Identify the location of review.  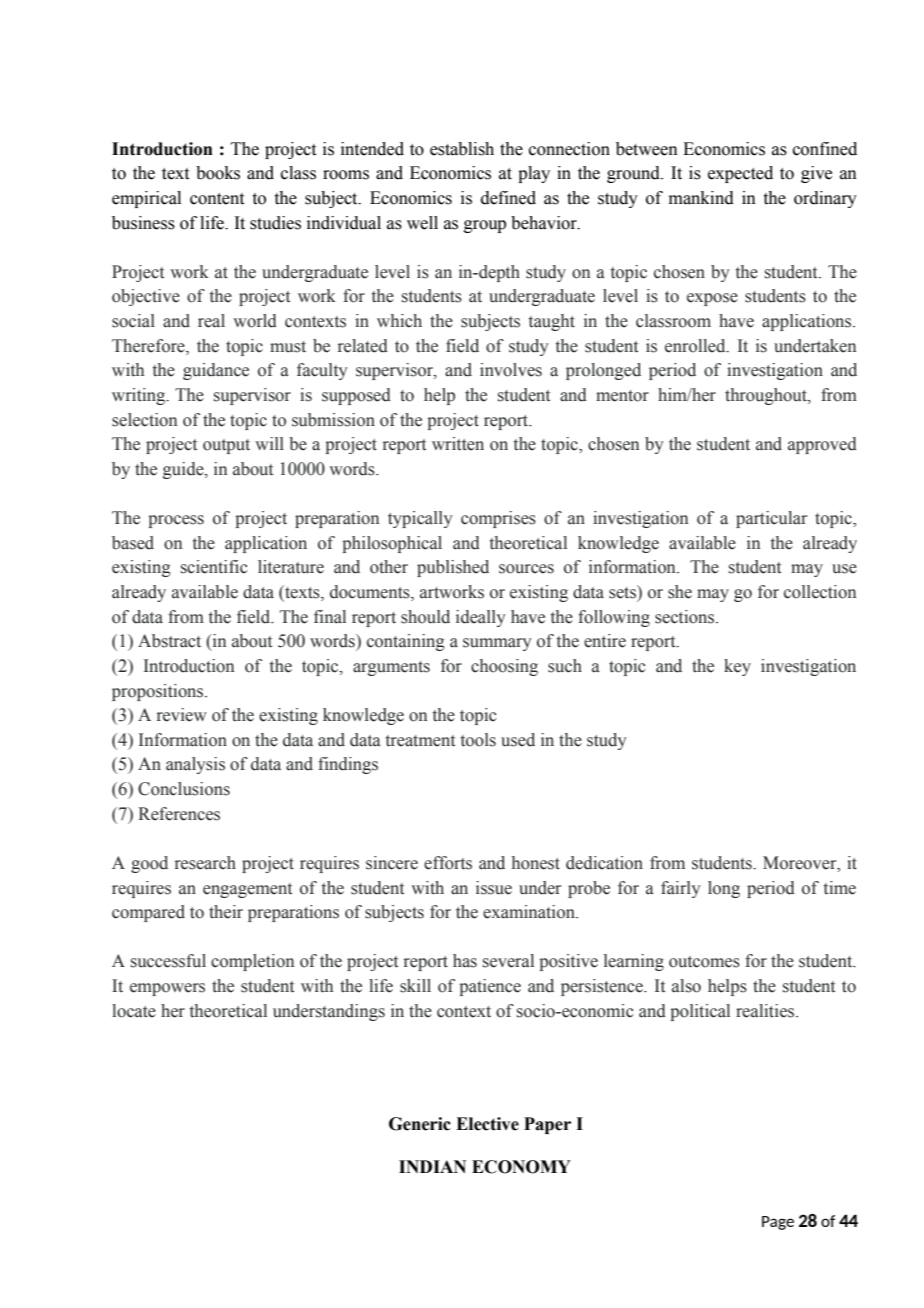
(182, 715).
